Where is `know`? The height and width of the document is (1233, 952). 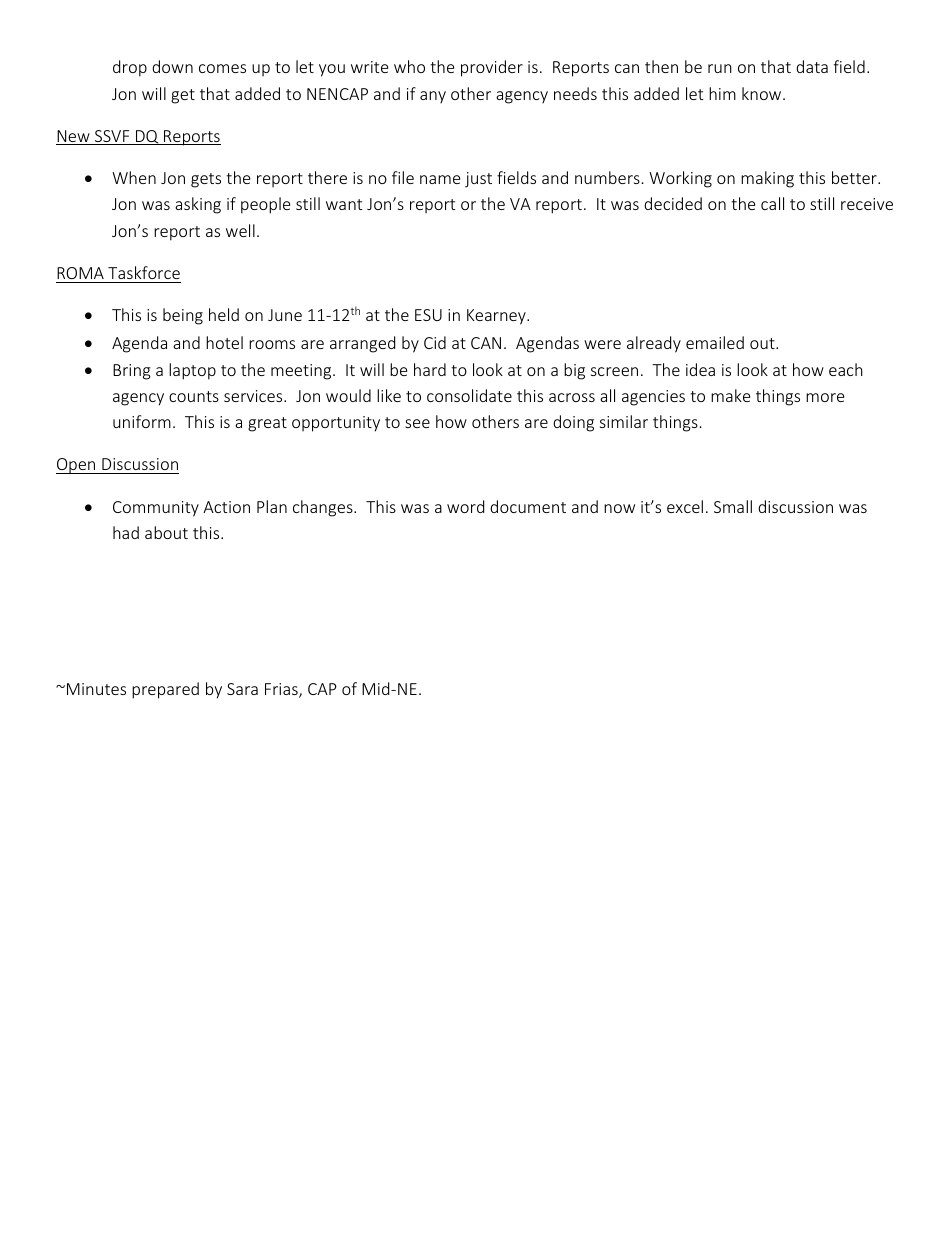
know is located at coordinates (763, 93).
